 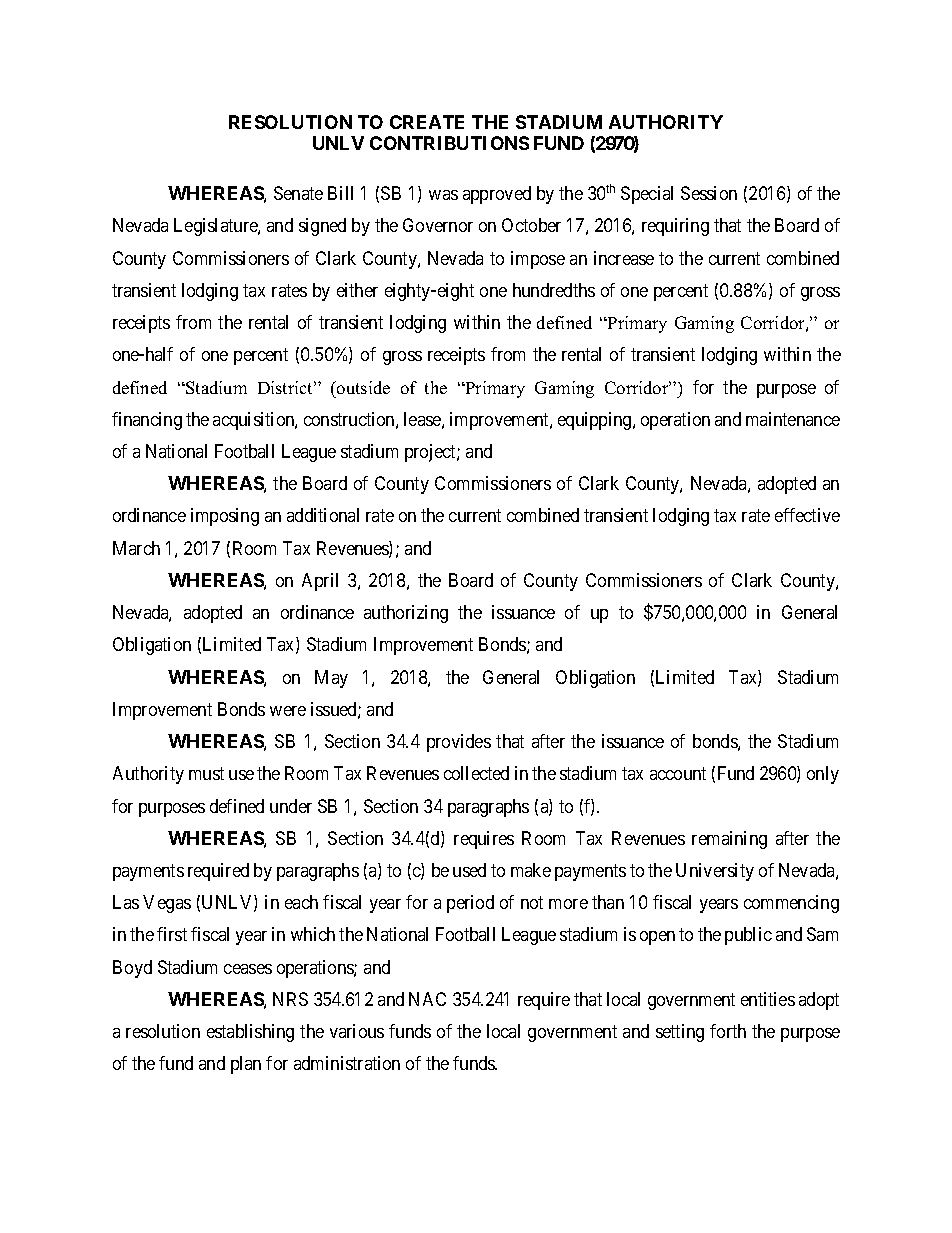 What do you see at coordinates (298, 193) in the page?
I see `Senate` at bounding box center [298, 193].
